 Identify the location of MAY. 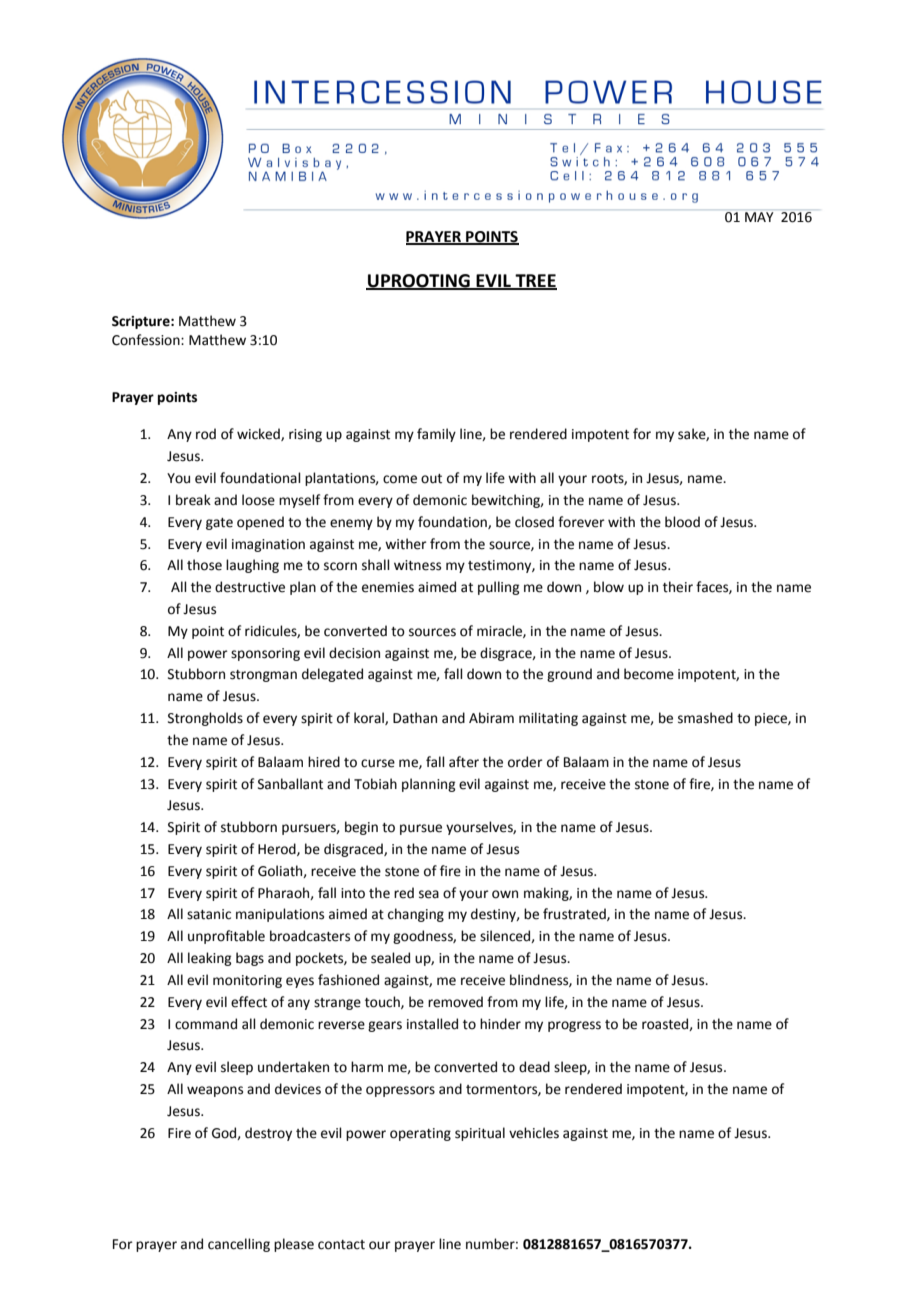
(759, 217).
